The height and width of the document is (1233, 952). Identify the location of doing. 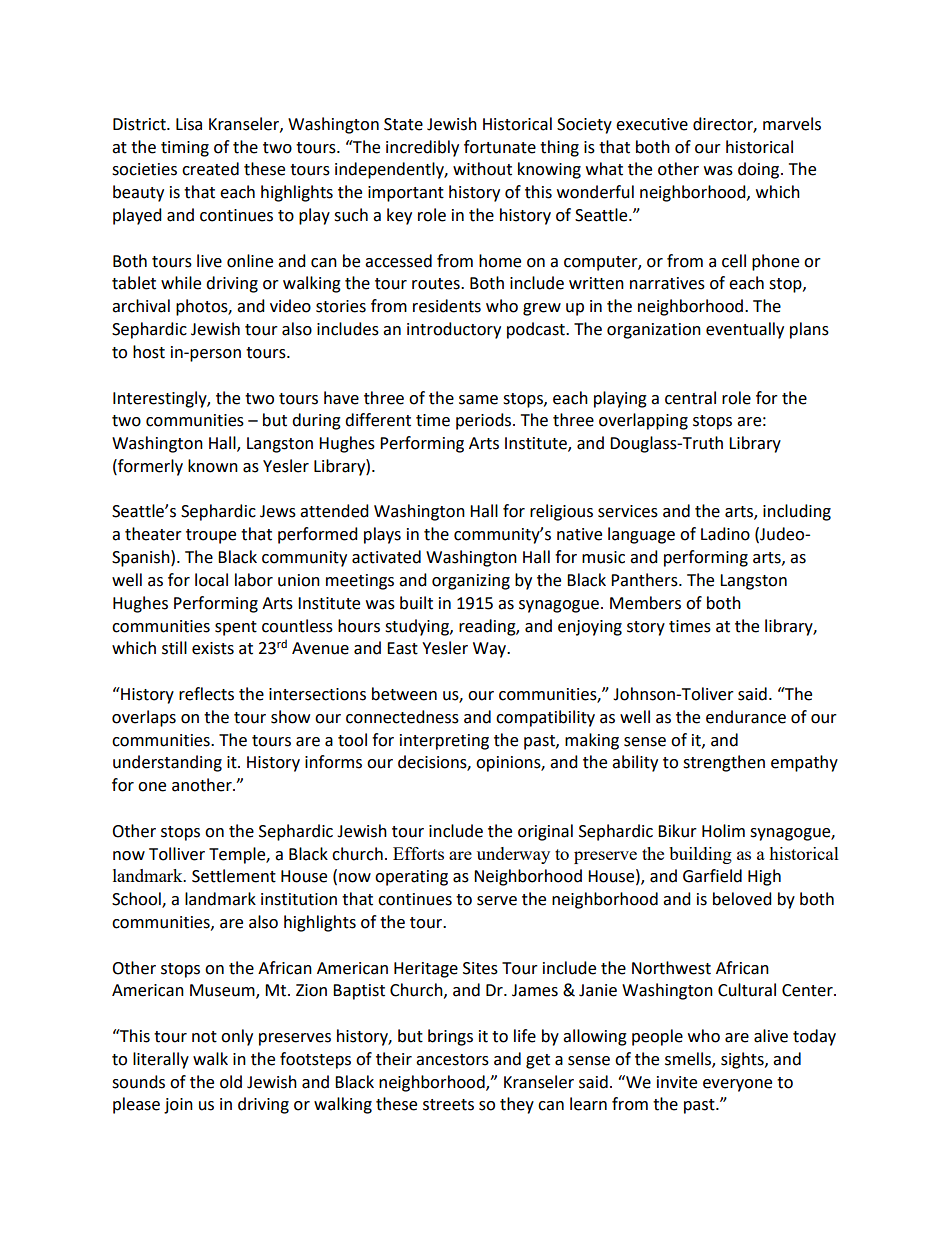
(760, 170).
